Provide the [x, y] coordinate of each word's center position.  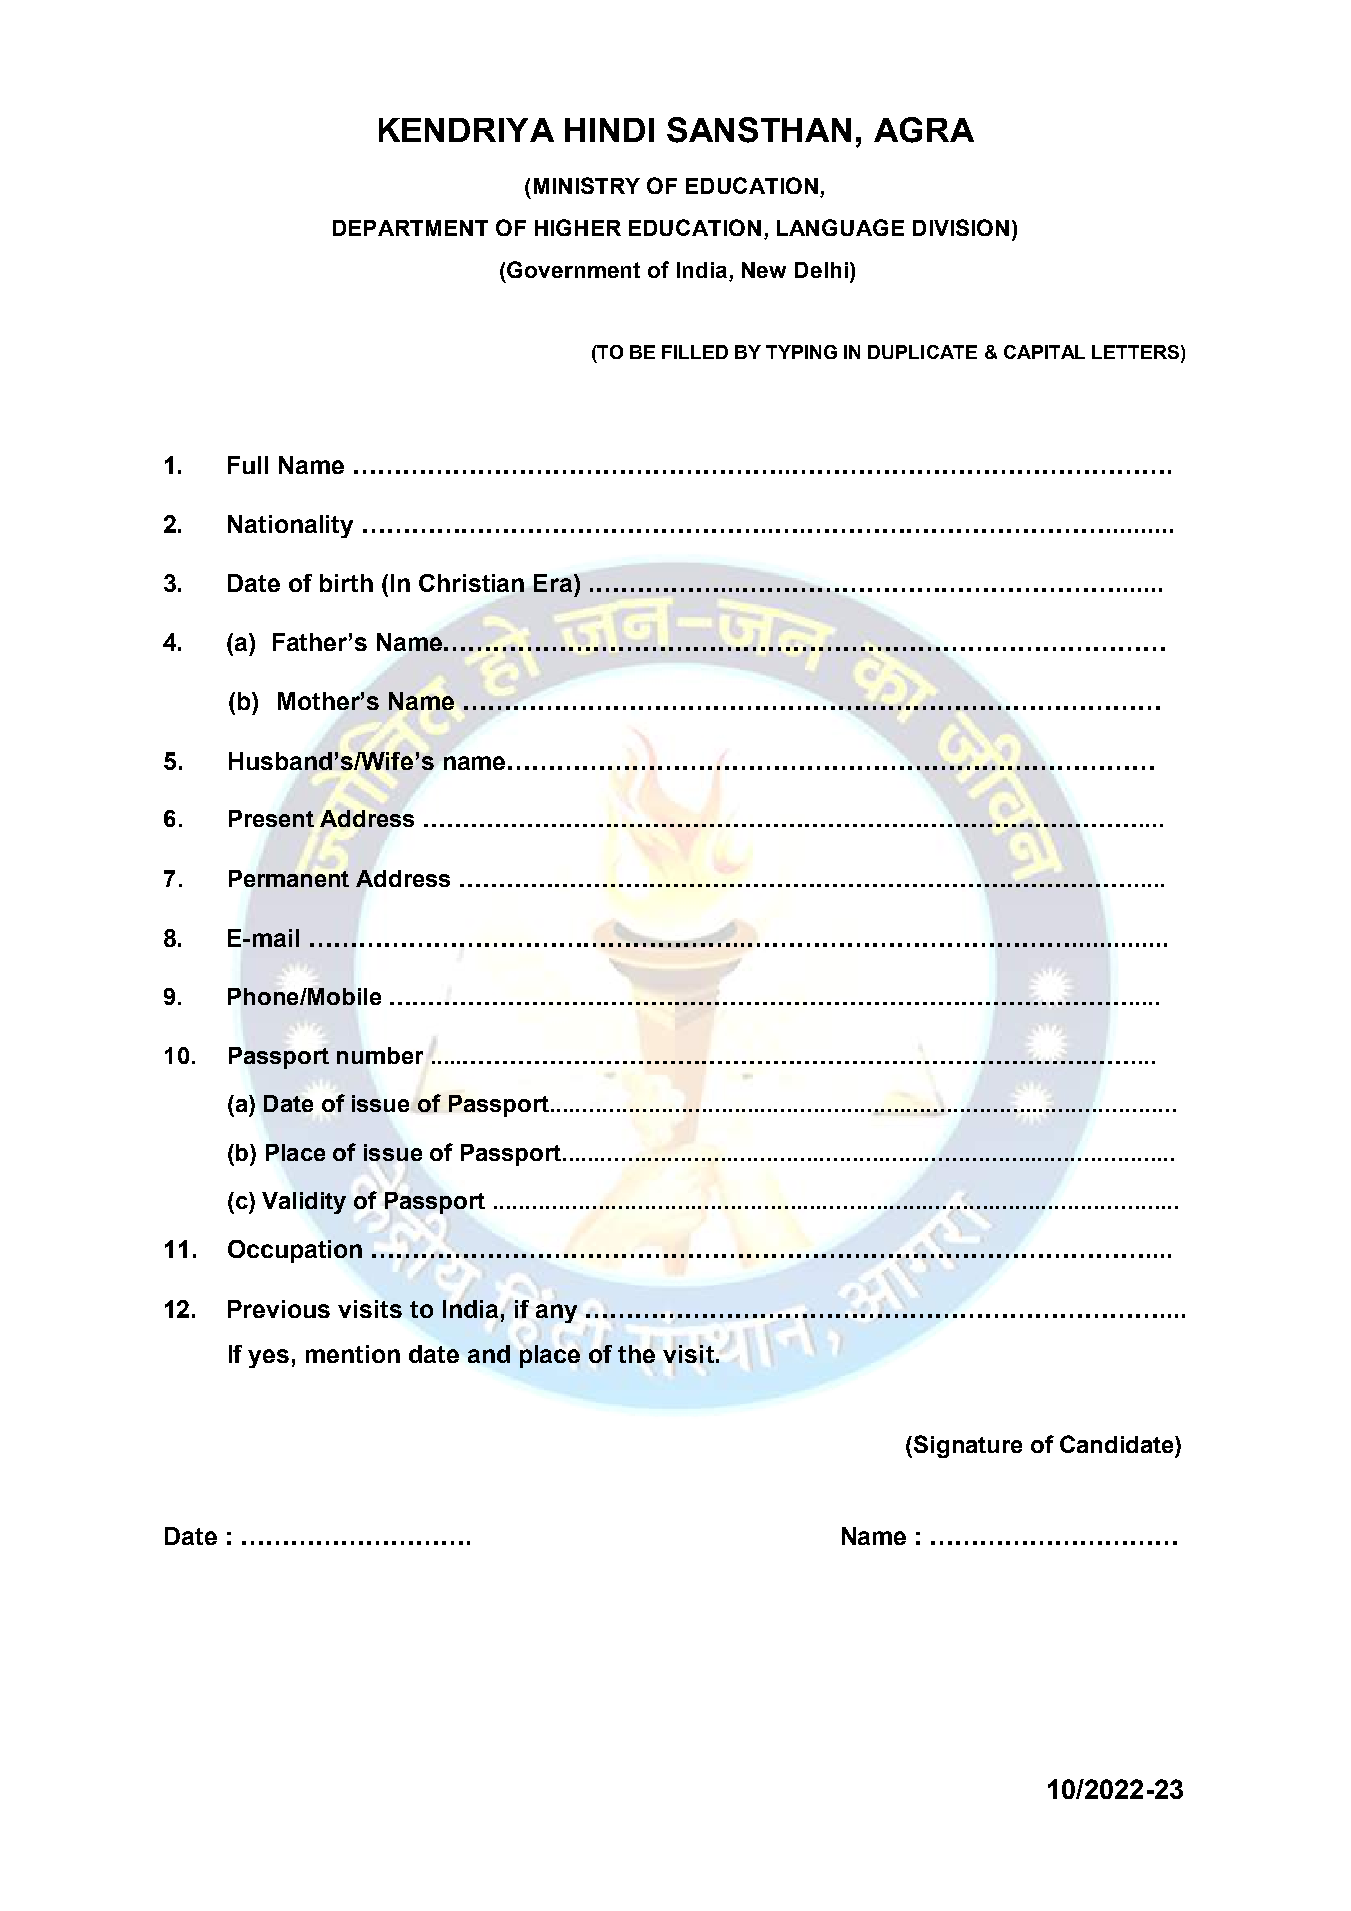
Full [248, 465]
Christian [471, 583]
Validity [304, 1203]
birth [346, 583]
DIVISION [961, 227]
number [380, 1055]
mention [353, 1354]
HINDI [609, 130]
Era [554, 583]
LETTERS [1137, 352]
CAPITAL [1044, 352]
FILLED [695, 352]
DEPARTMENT [410, 228]
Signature [968, 1446]
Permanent [289, 878]
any [556, 1313]
